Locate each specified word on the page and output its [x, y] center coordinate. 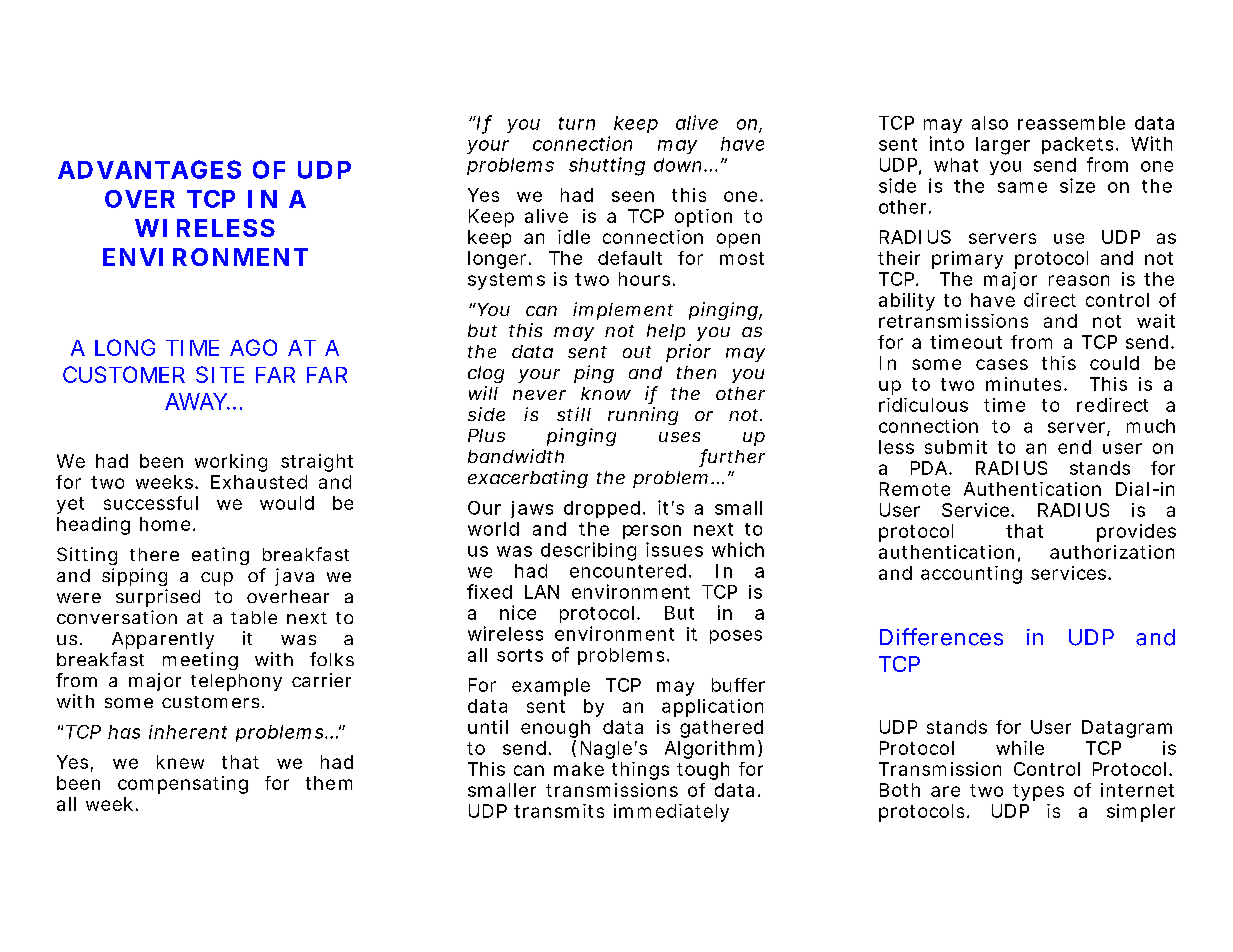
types [1038, 792]
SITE [220, 374]
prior [688, 353]
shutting [607, 166]
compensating [183, 785]
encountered [628, 571]
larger [1003, 146]
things [640, 771]
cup [217, 579]
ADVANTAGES [149, 169]
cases [1002, 364]
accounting [971, 575]
